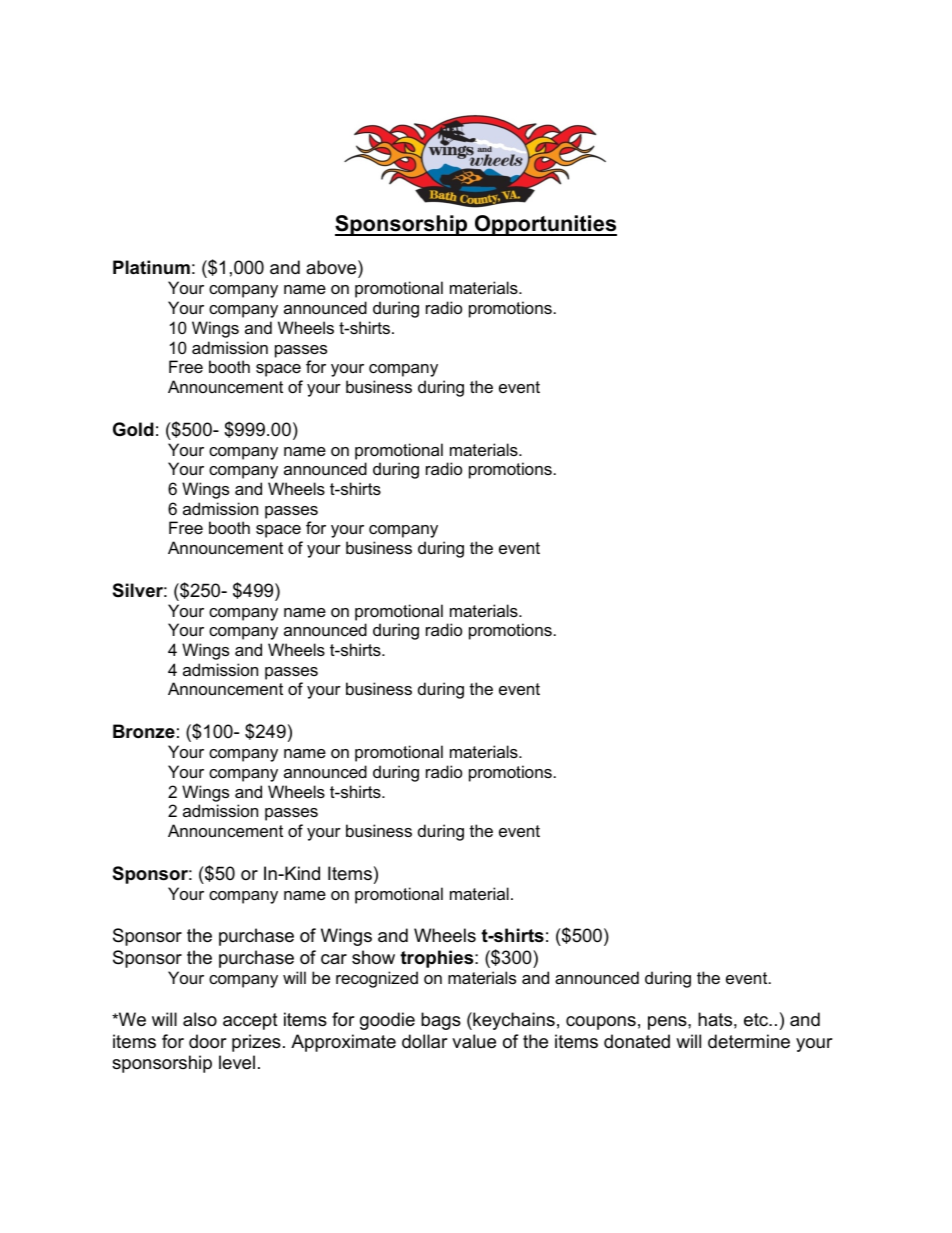 This screenshot has width=952, height=1233. I want to click on pens, so click(668, 1023).
